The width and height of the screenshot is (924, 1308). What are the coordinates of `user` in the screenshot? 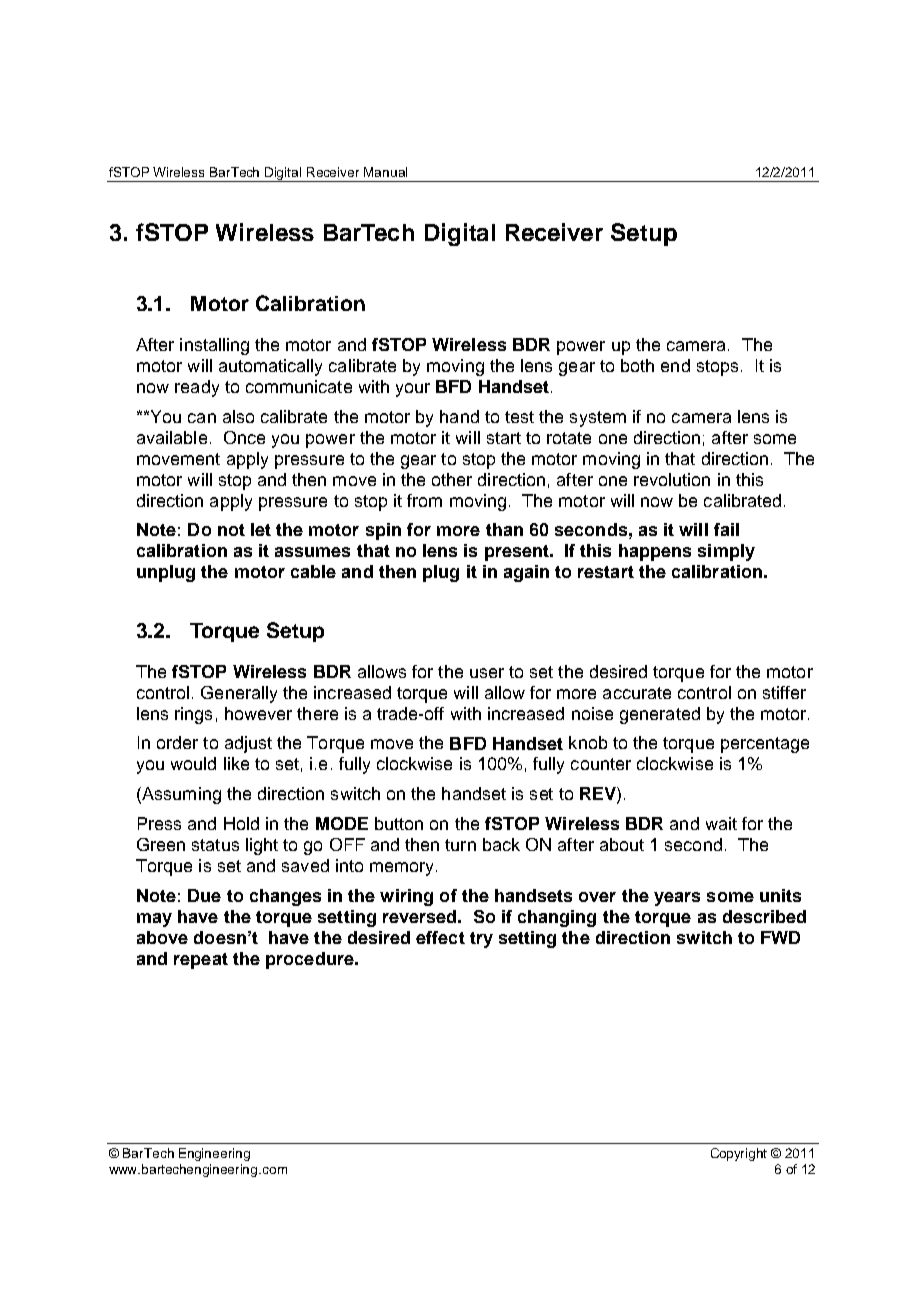 It's located at (487, 673).
